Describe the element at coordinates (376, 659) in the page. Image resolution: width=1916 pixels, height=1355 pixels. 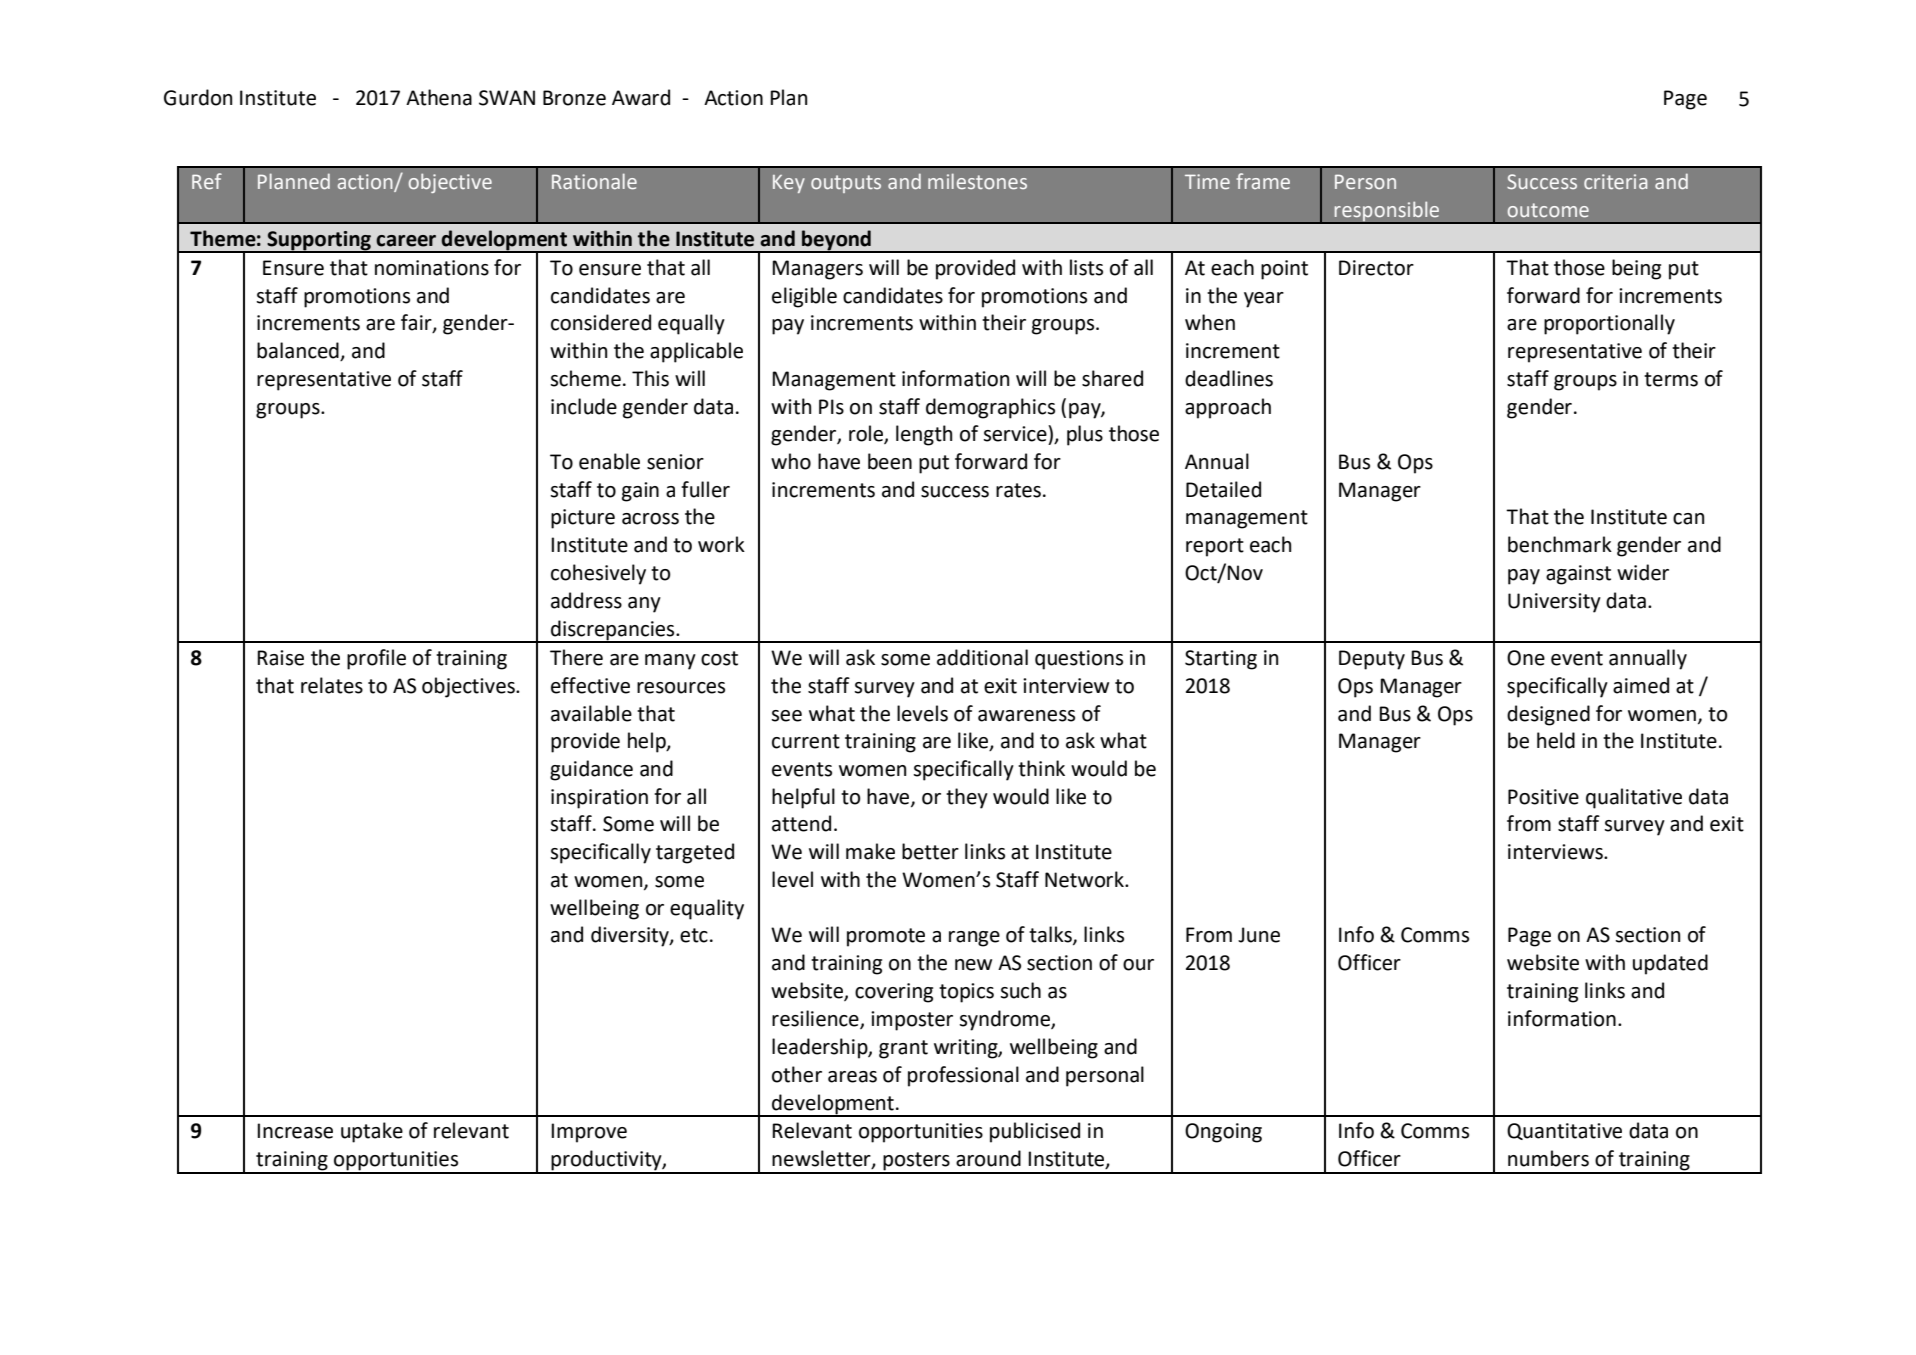
I see `profile` at that location.
